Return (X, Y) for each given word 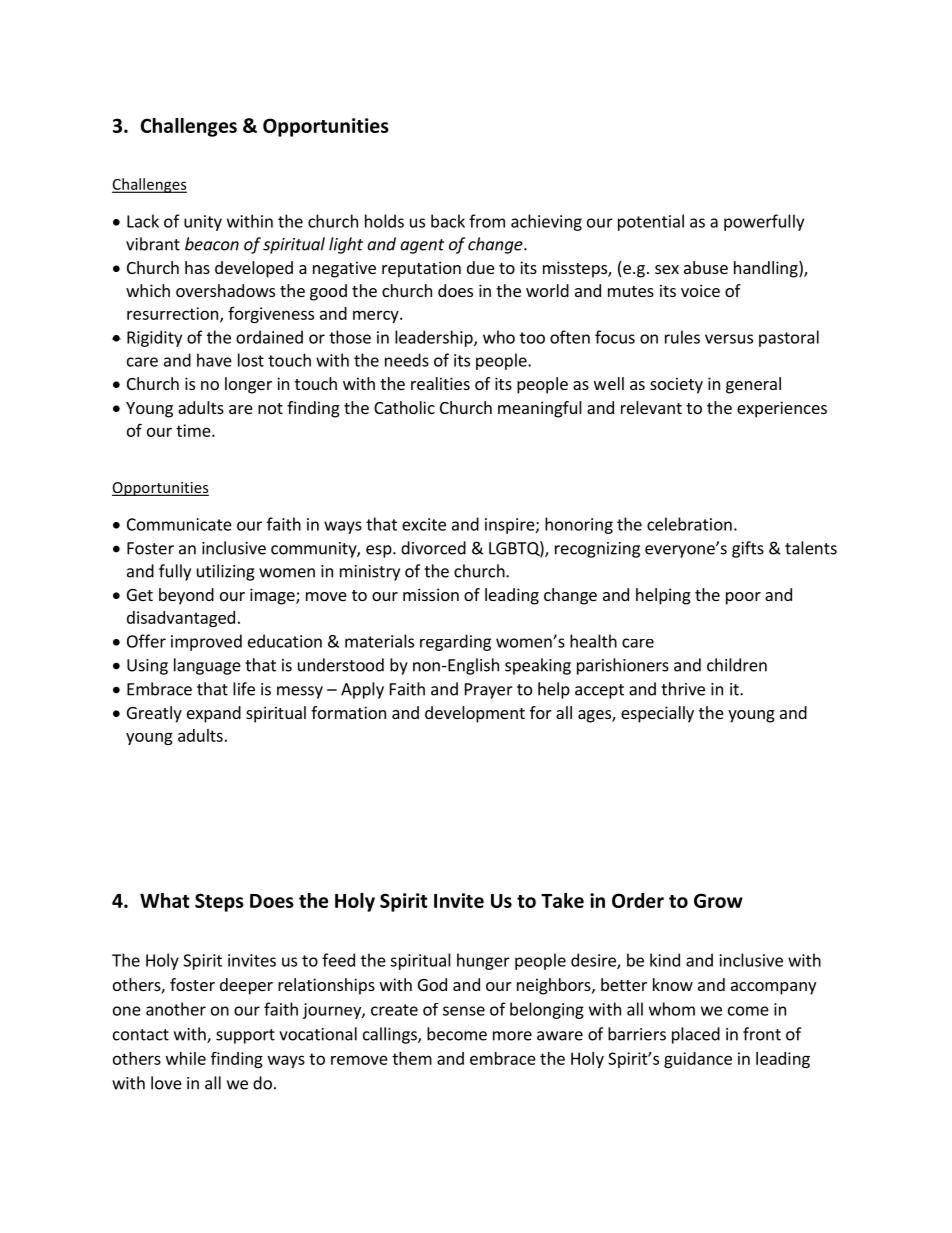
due (481, 267)
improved (206, 642)
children (737, 665)
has (197, 267)
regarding (455, 642)
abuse (706, 267)
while (186, 1058)
